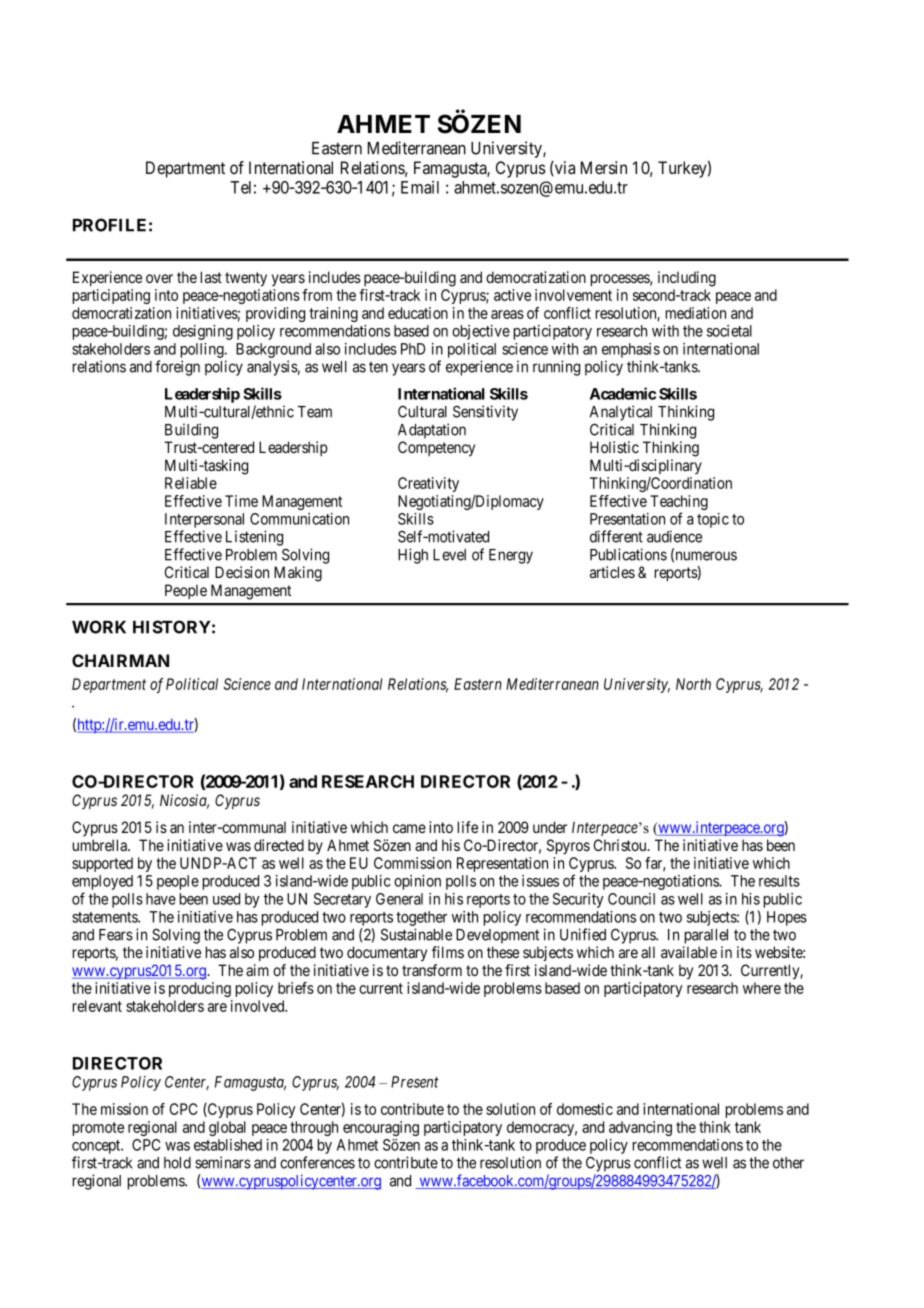  I want to click on CHAIRMAN, so click(120, 660).
